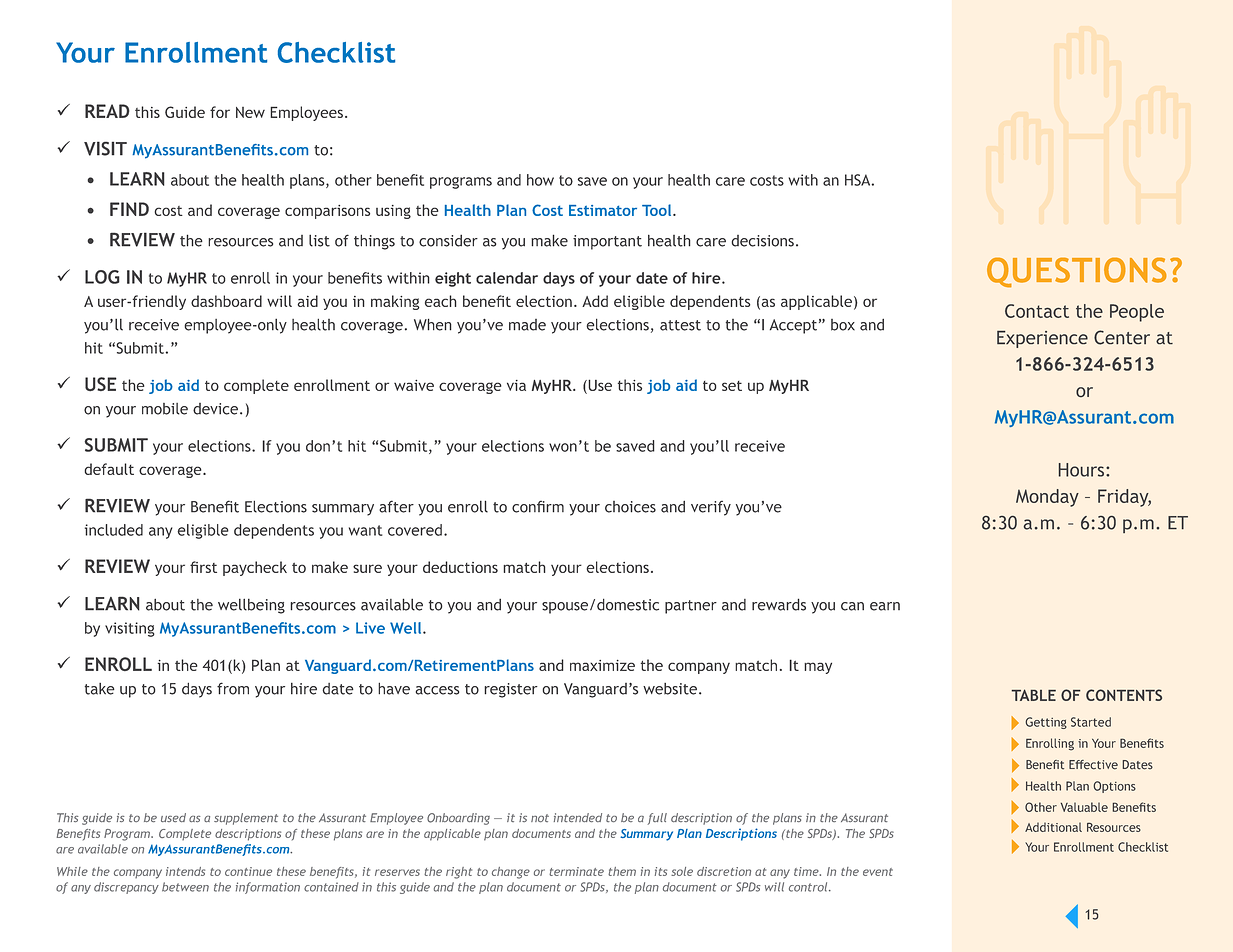 This screenshot has height=952, width=1233. I want to click on via, so click(516, 385).
